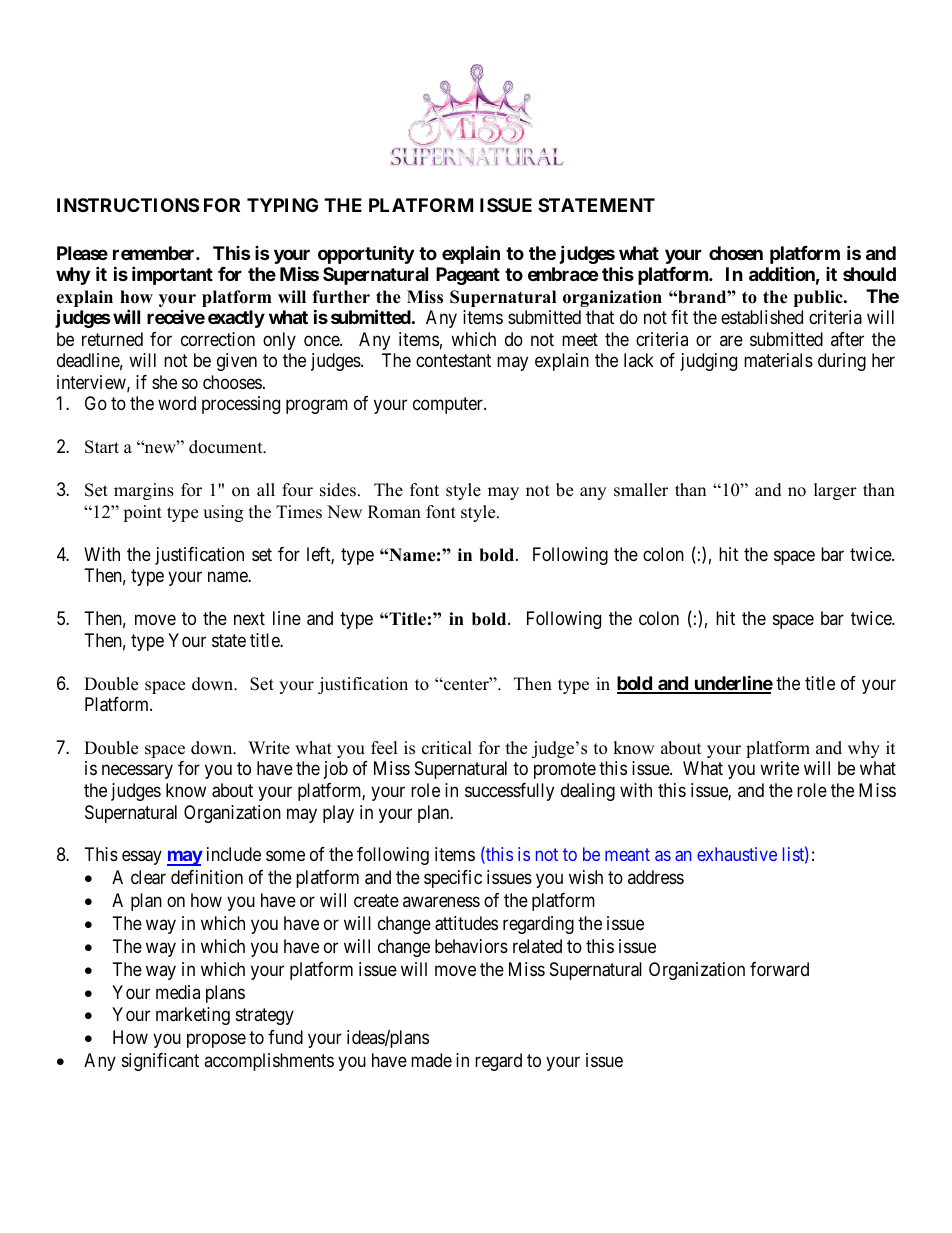 Image resolution: width=952 pixels, height=1233 pixels. What do you see at coordinates (779, 969) in the screenshot?
I see `forward` at bounding box center [779, 969].
